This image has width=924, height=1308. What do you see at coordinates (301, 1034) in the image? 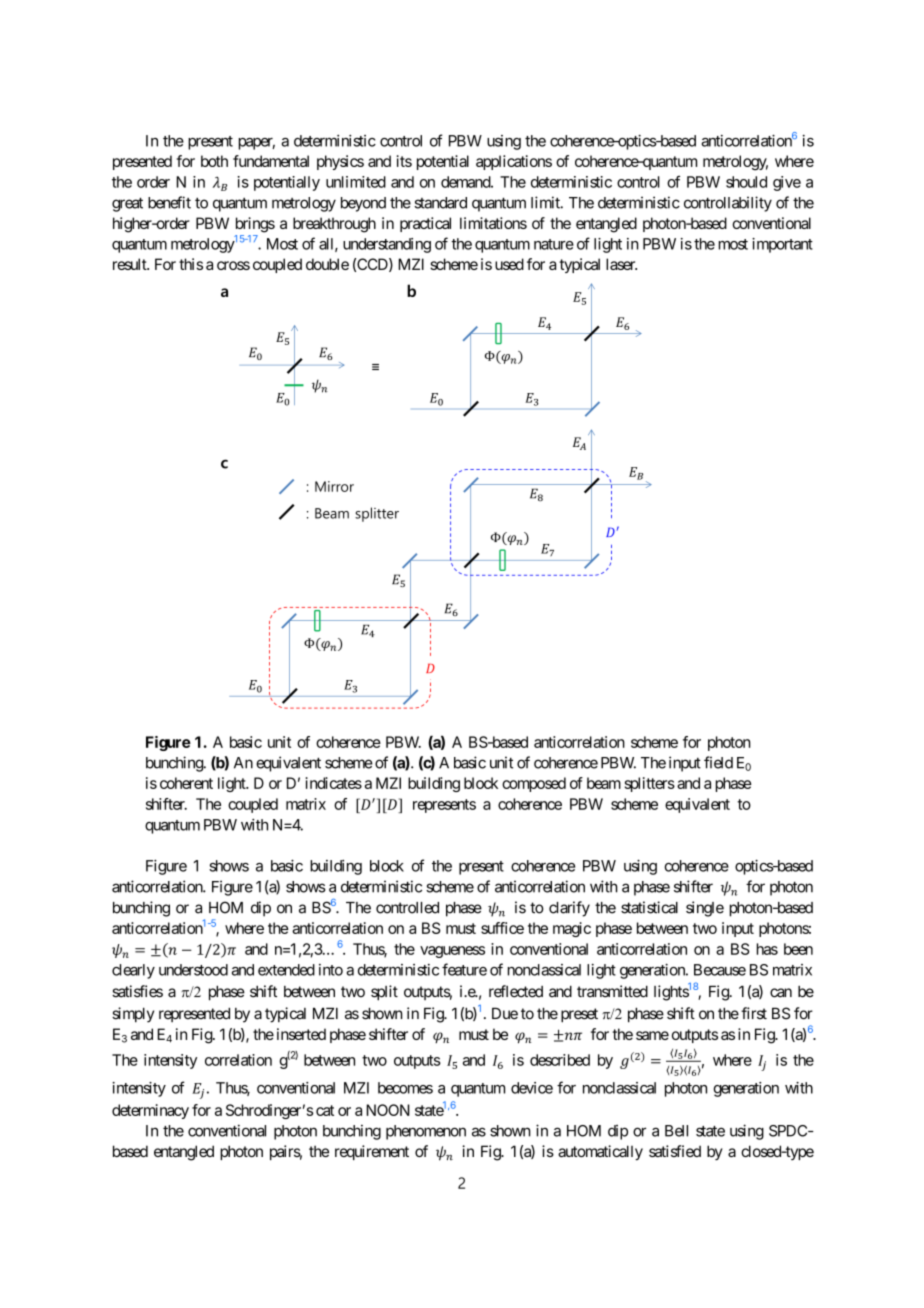
I see `inserted` at bounding box center [301, 1034].
